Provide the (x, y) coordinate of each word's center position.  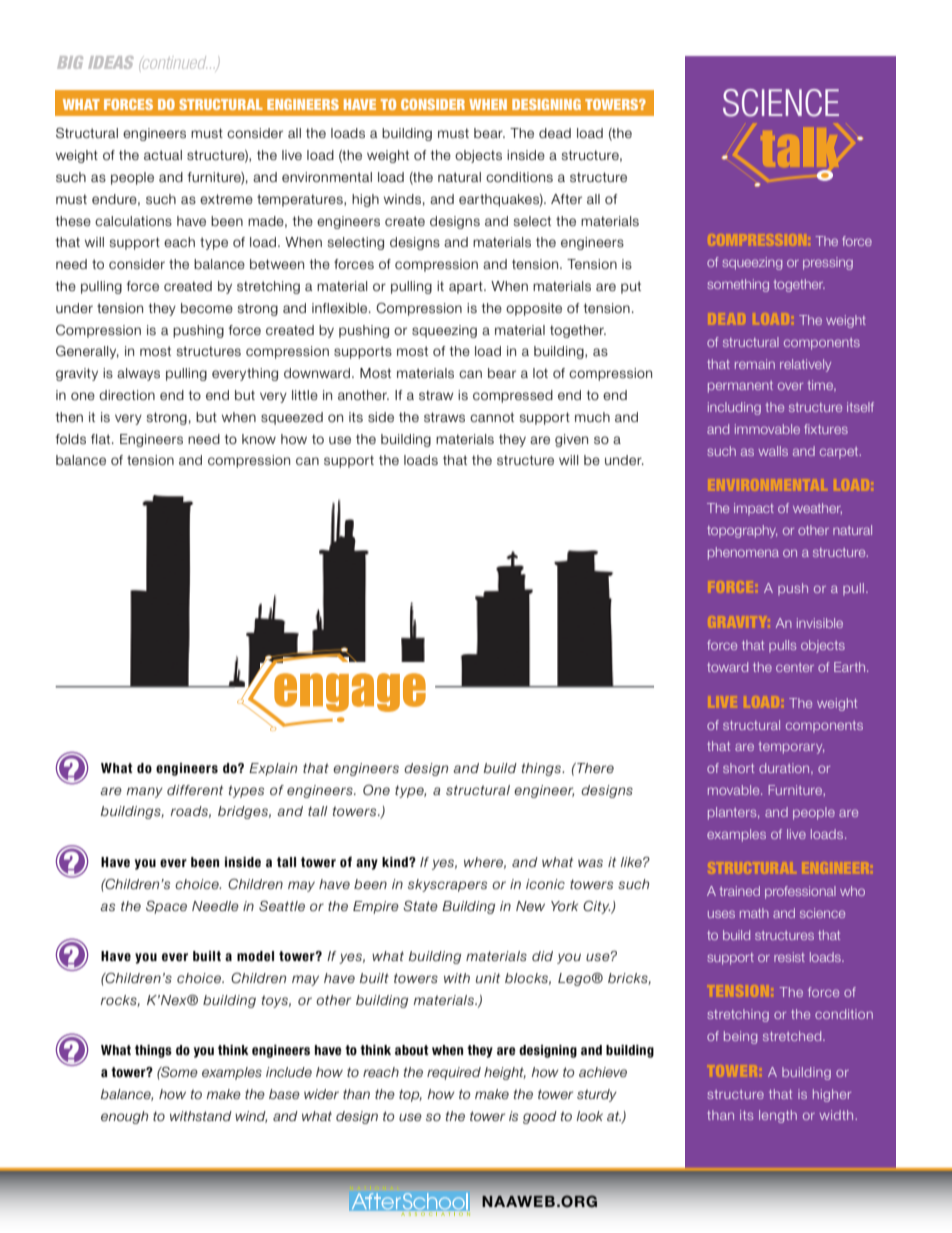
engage (349, 693)
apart (467, 287)
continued (173, 63)
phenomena (743, 553)
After (566, 199)
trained (740, 891)
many (145, 792)
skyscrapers (447, 885)
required (454, 1073)
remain (755, 364)
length (778, 1116)
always (138, 374)
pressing (828, 263)
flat (102, 439)
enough (124, 1117)
